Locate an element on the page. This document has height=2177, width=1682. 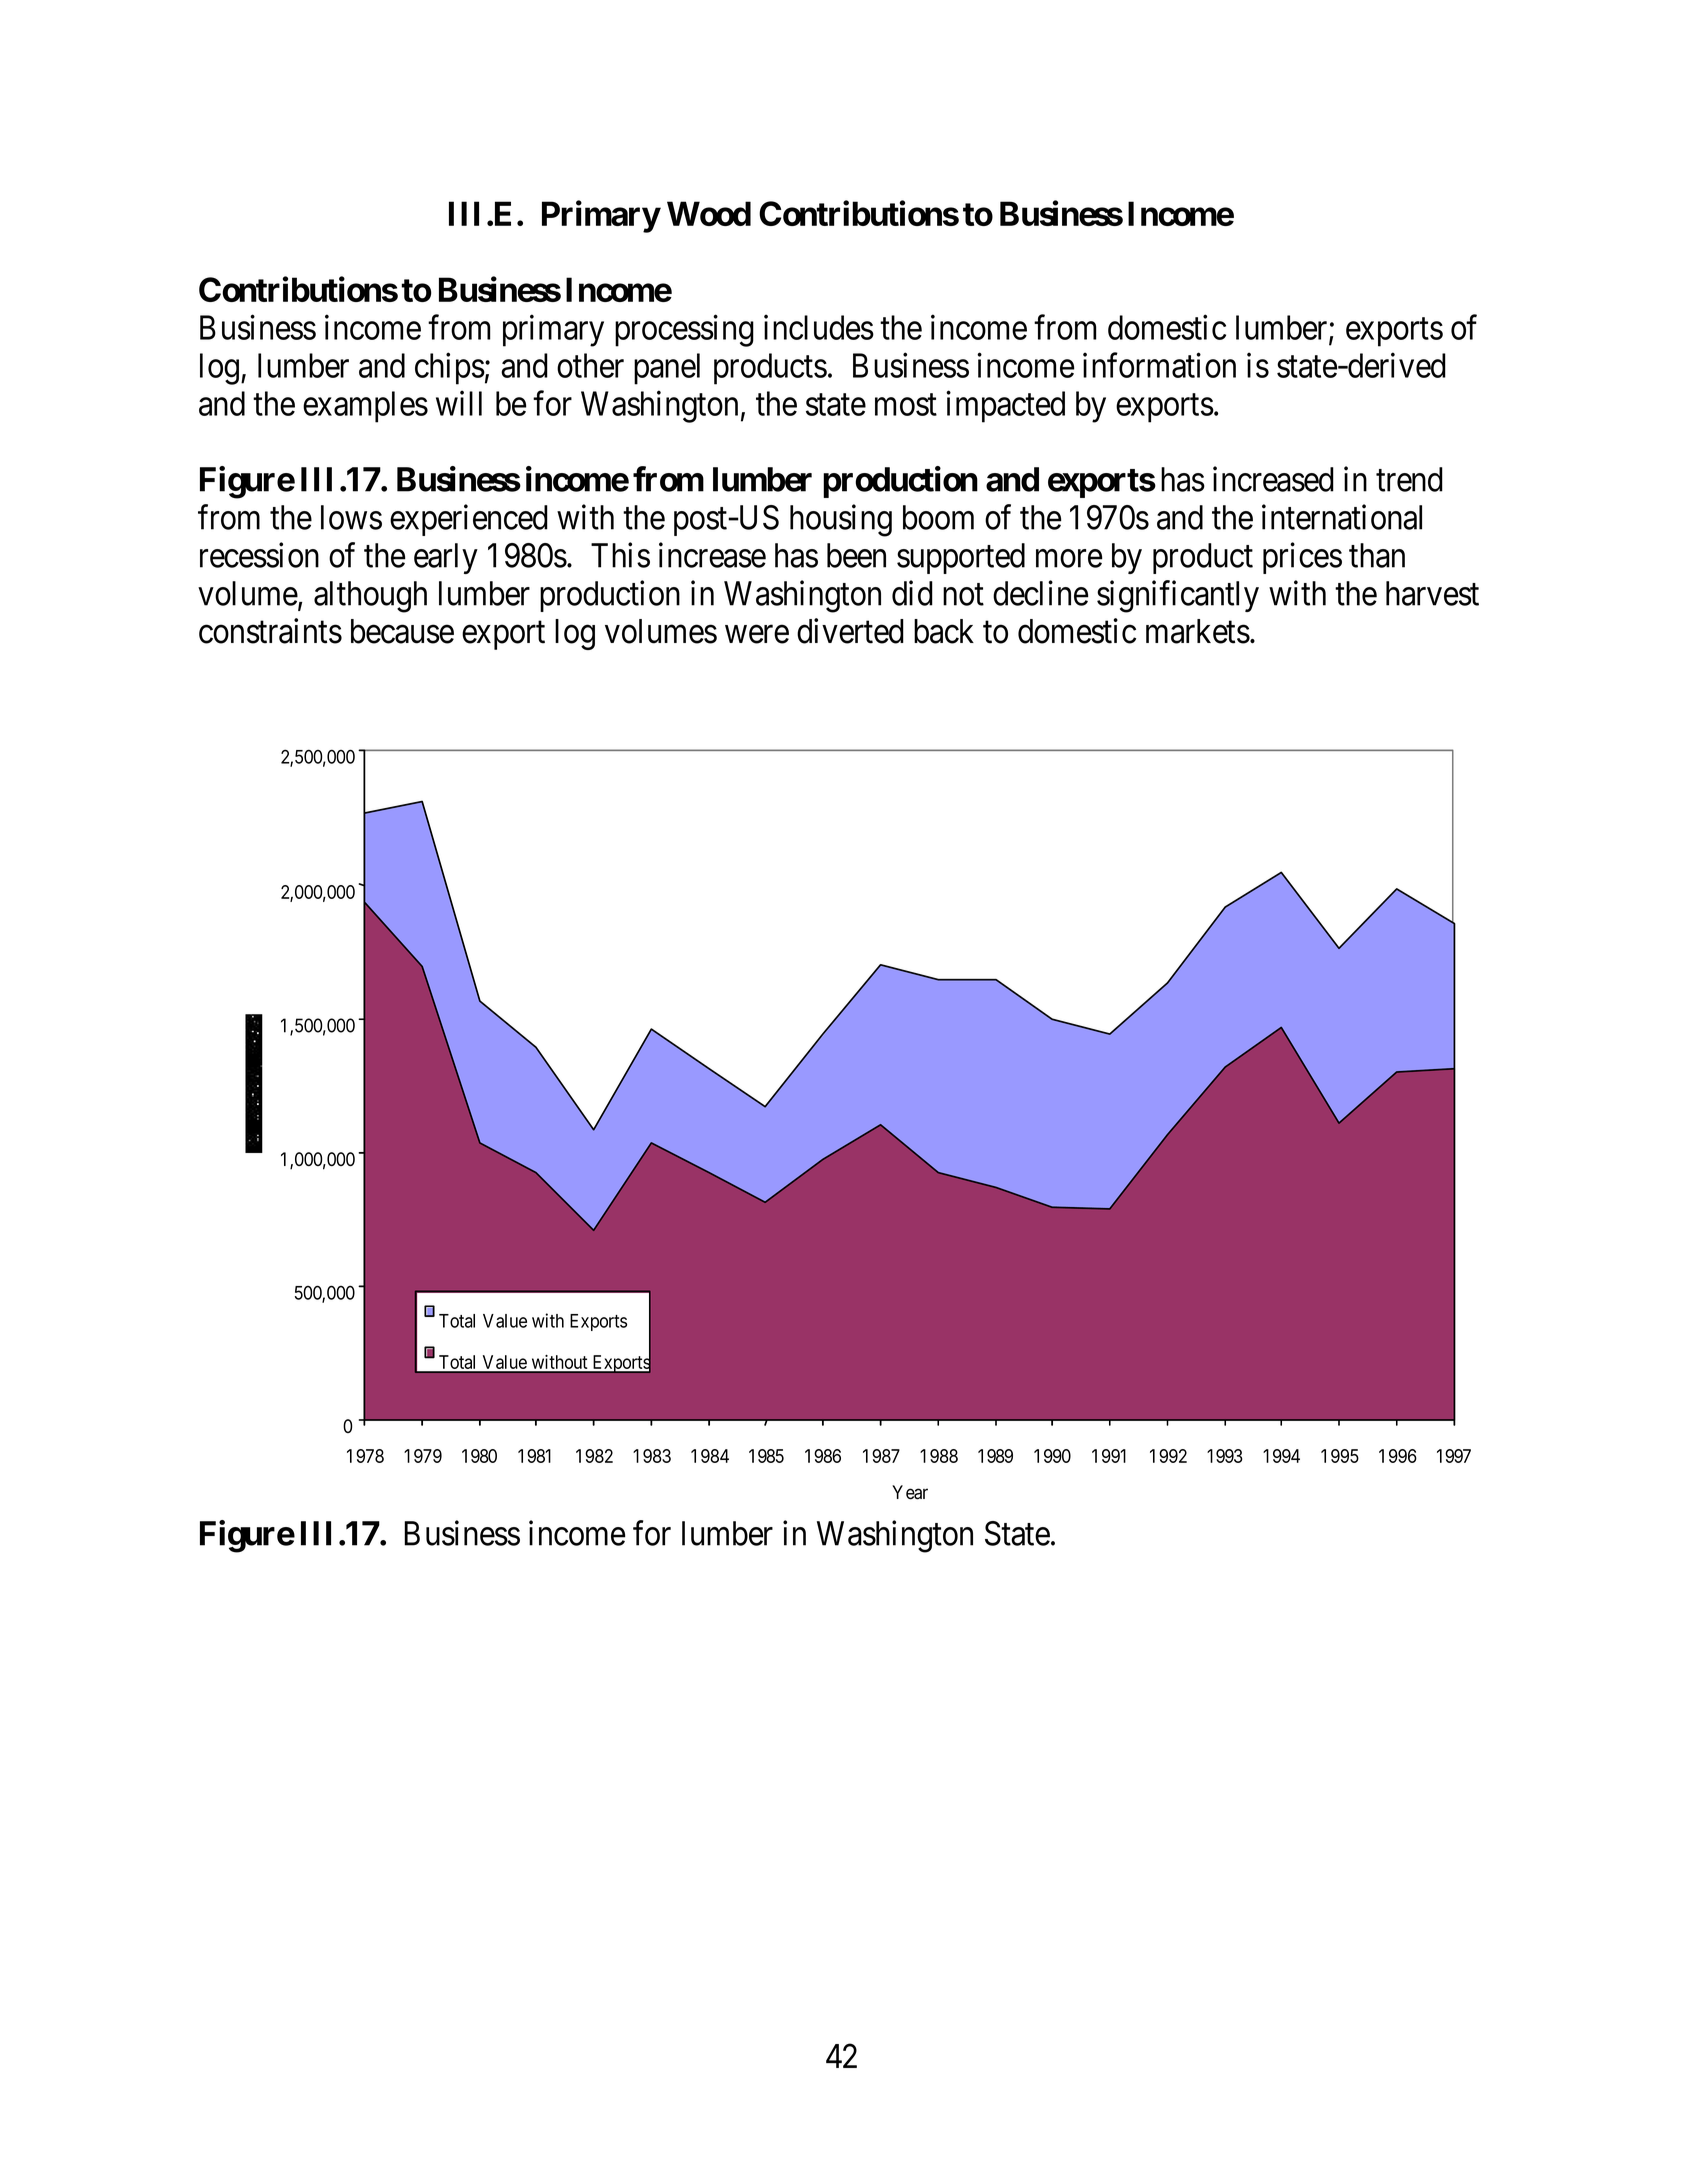
constraints is located at coordinates (270, 631).
